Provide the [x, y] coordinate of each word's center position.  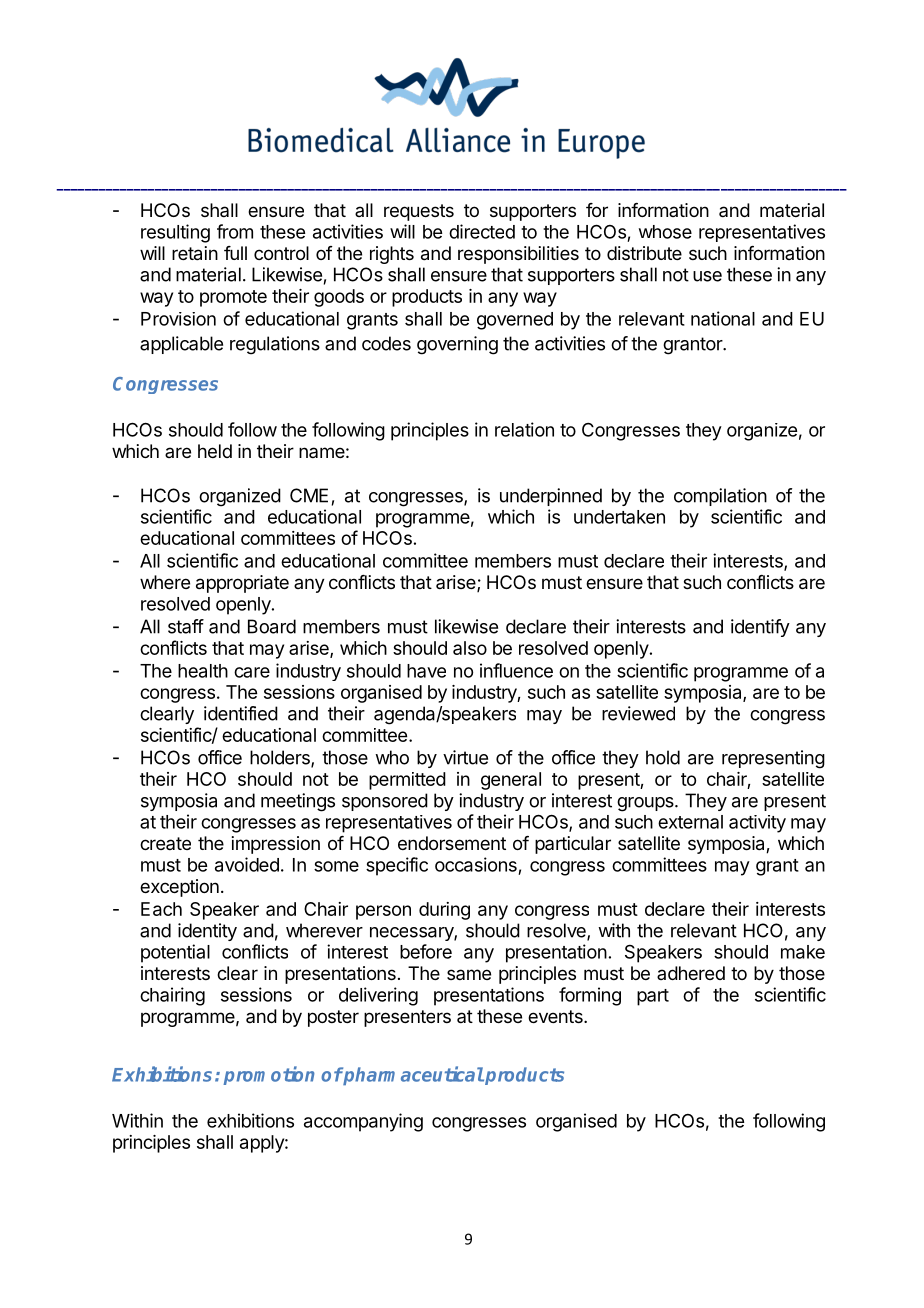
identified [241, 713]
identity [207, 932]
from [235, 231]
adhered [691, 973]
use [707, 276]
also [470, 648]
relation [524, 429]
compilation [720, 497]
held [215, 451]
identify [760, 628]
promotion [269, 1075]
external [690, 822]
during [444, 911]
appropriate [242, 584]
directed [482, 231]
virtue [465, 757]
